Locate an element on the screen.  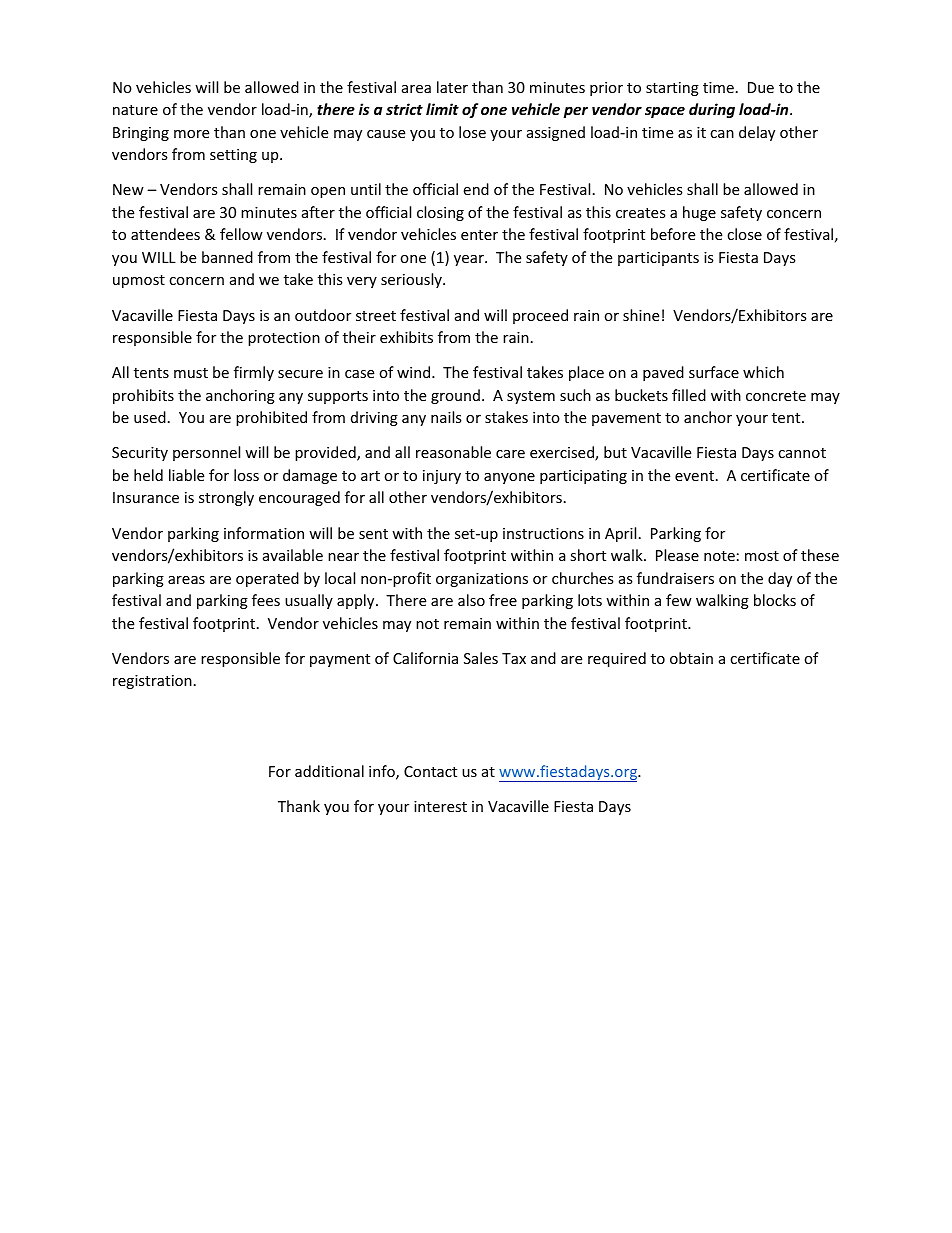
during is located at coordinates (712, 110).
